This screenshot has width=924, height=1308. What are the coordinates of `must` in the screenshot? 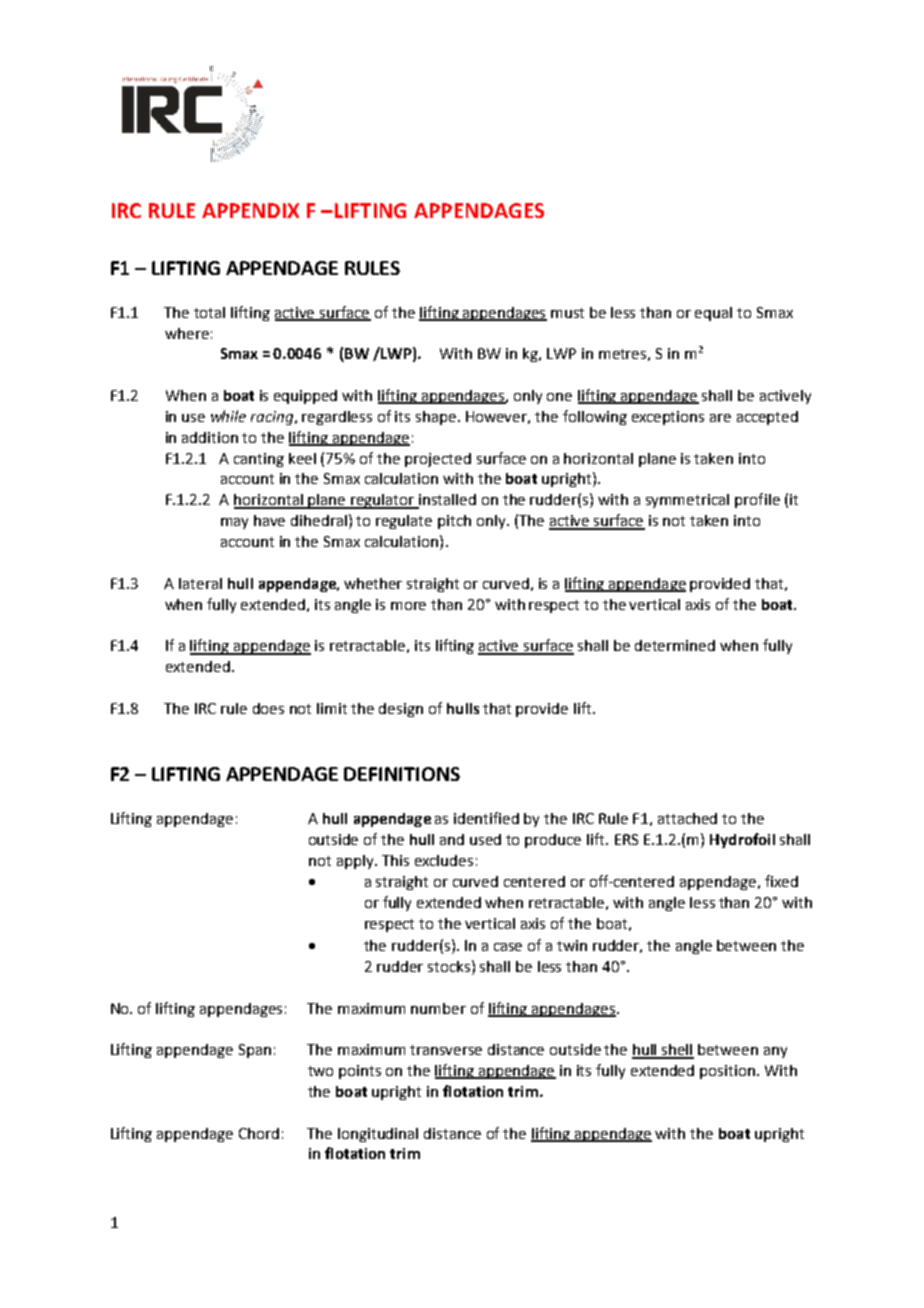 It's located at (567, 313).
